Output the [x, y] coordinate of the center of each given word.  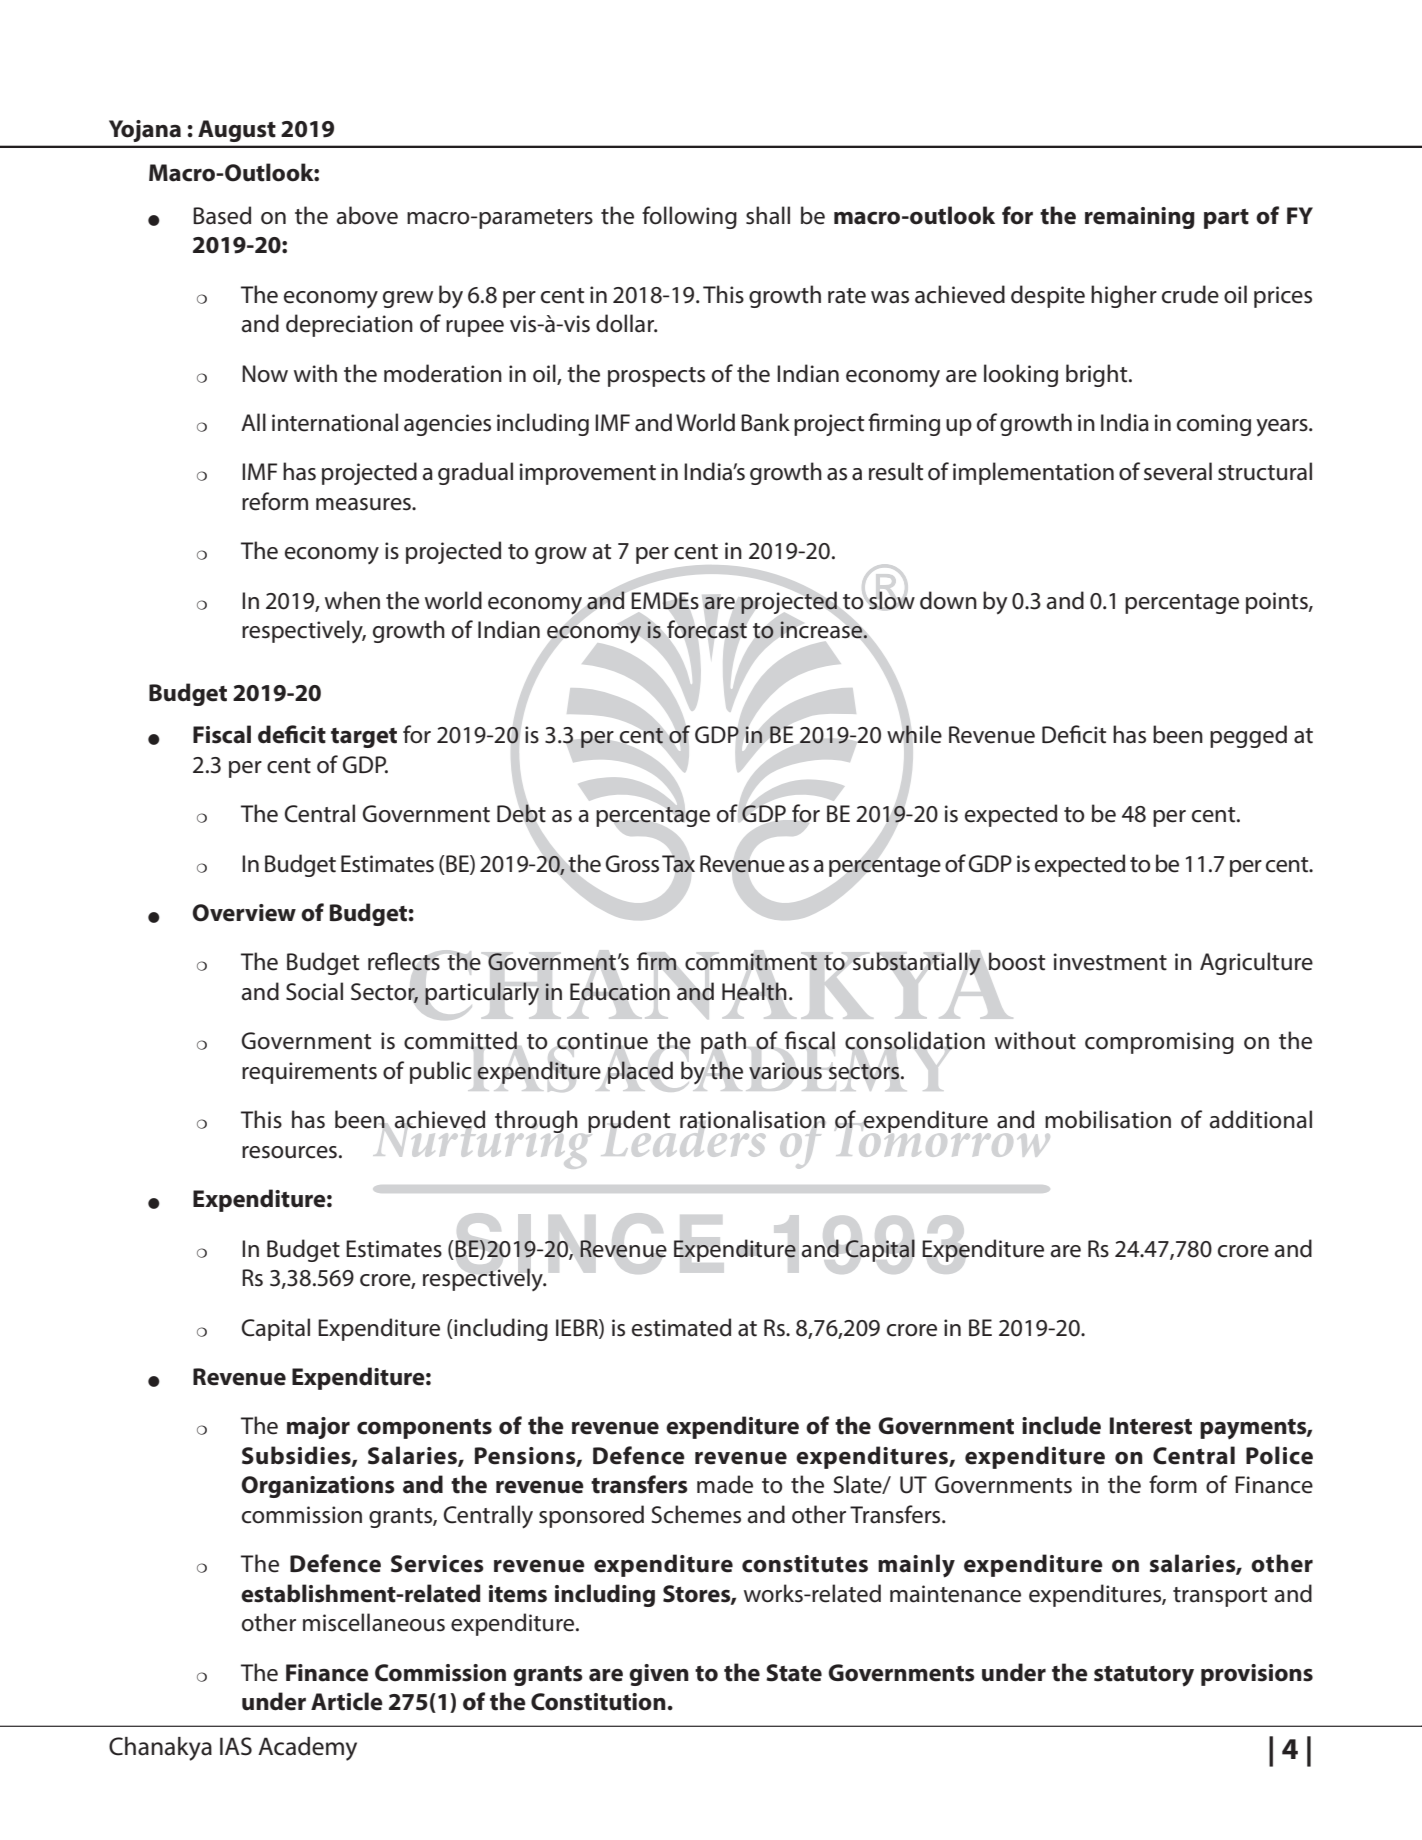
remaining [1140, 218]
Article [347, 1701]
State [794, 1673]
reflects [404, 961]
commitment [751, 962]
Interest [1151, 1426]
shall [768, 215]
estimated [681, 1327]
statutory [1144, 1676]
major [318, 1428]
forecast [707, 629]
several [1178, 471]
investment [1110, 962]
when [352, 600]
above [367, 215]
